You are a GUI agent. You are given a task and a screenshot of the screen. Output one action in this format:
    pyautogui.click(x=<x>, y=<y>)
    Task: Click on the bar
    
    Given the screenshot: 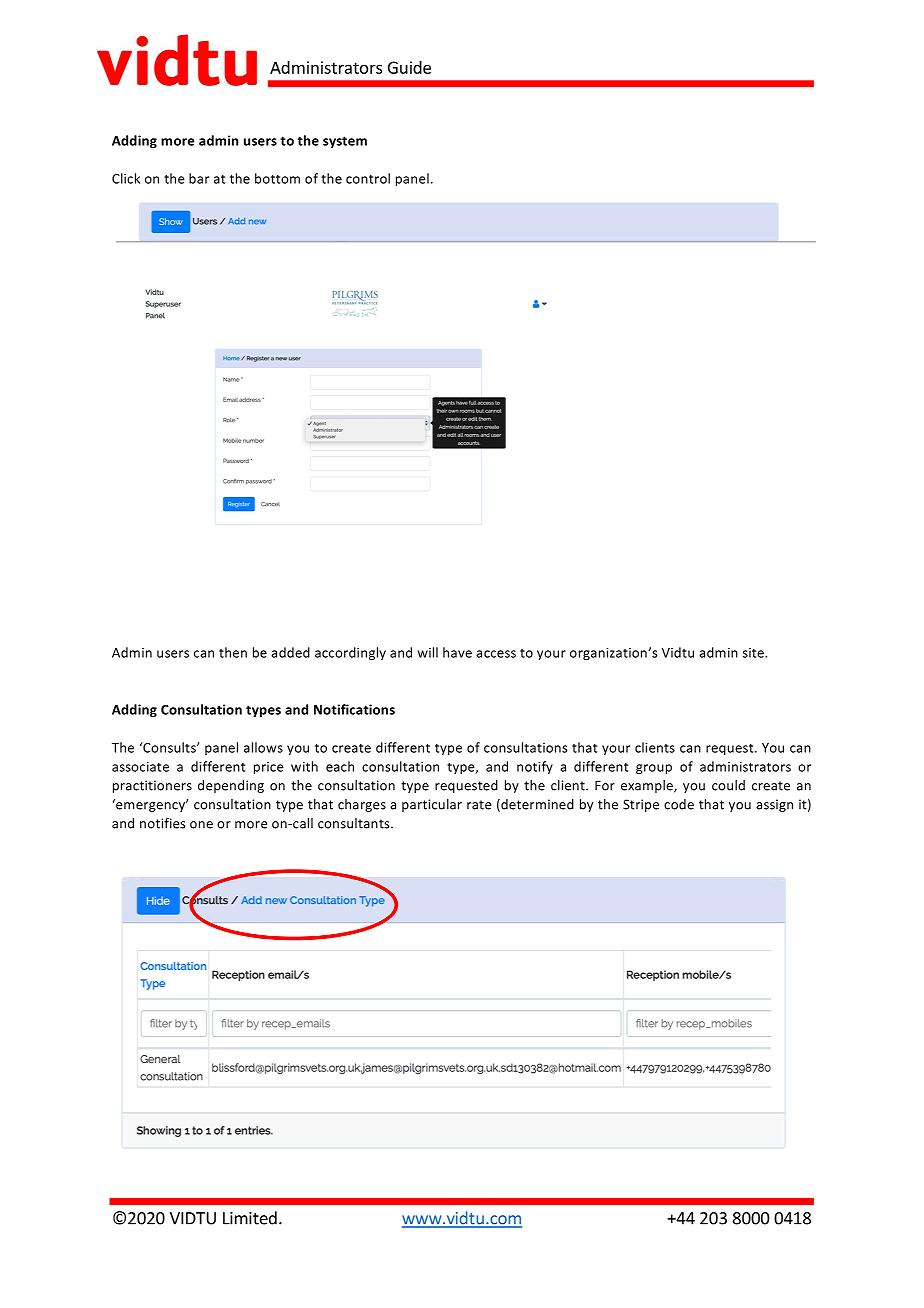 What is the action you would take?
    pyautogui.click(x=199, y=178)
